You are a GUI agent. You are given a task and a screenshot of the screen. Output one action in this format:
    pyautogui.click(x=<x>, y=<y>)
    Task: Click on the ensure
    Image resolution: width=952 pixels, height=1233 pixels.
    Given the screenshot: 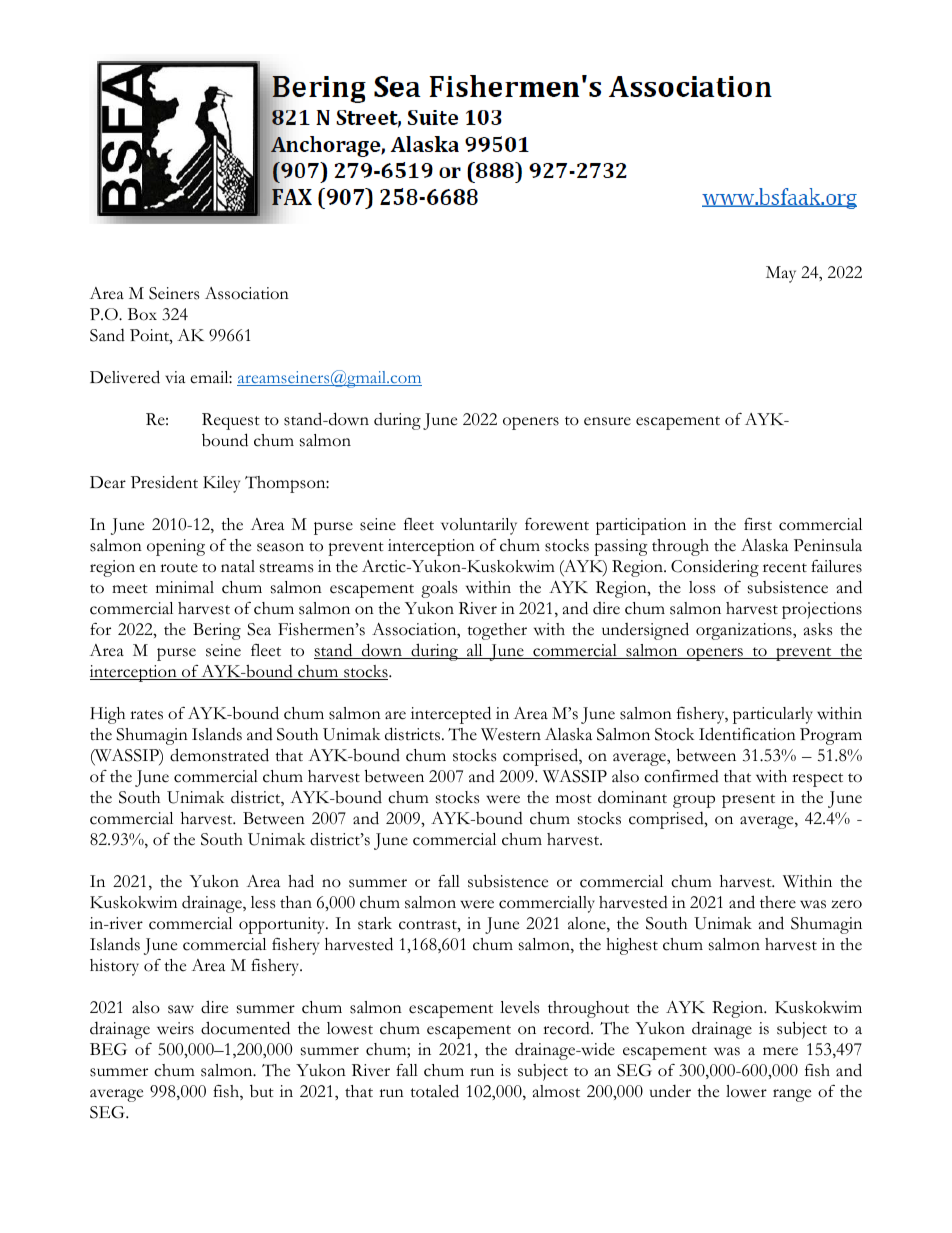 What is the action you would take?
    pyautogui.click(x=607, y=421)
